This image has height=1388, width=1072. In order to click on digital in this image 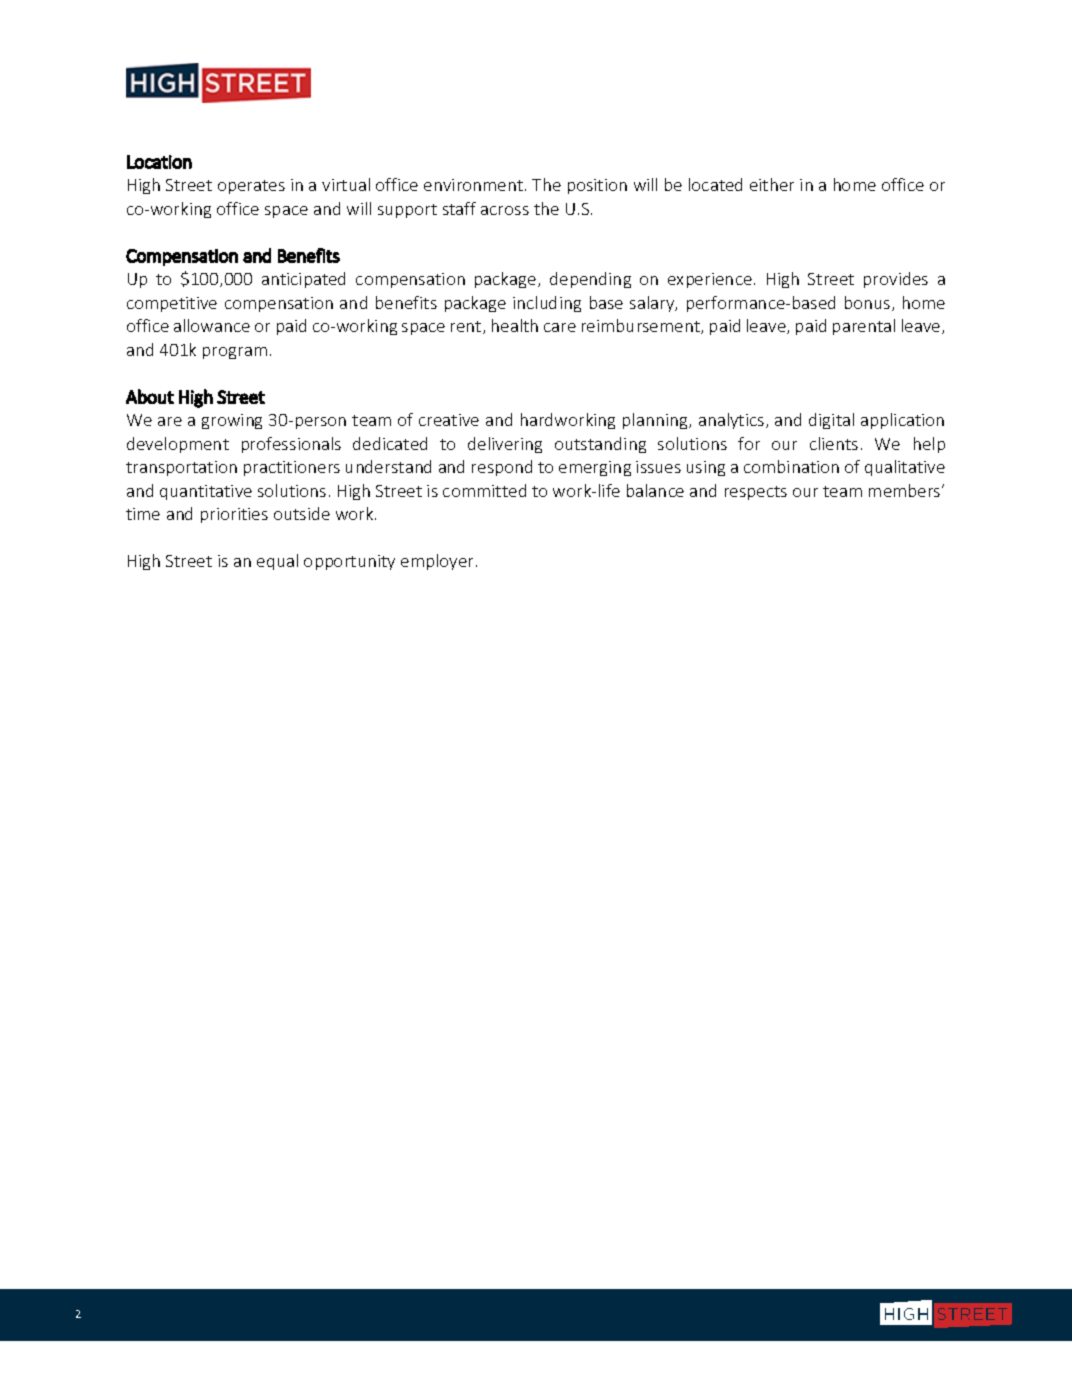, I will do `click(831, 421)`.
